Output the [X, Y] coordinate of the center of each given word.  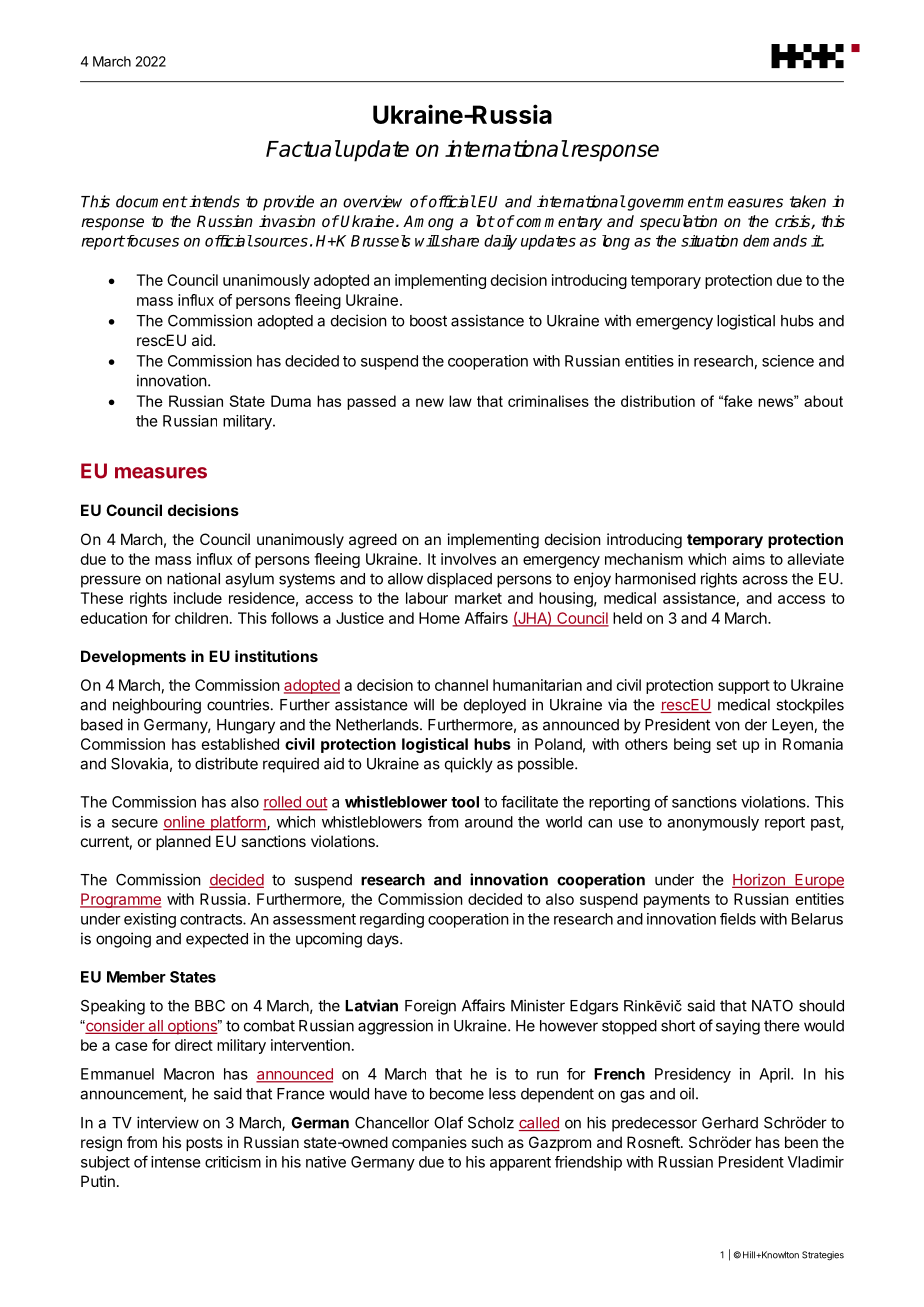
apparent [520, 1164]
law [460, 401]
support [744, 687]
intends [213, 201]
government [669, 203]
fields [738, 919]
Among [428, 223]
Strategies [823, 1256]
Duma [291, 401]
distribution [658, 401]
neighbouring [157, 706]
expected [217, 940]
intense [176, 1162]
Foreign [430, 1007]
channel [461, 685]
